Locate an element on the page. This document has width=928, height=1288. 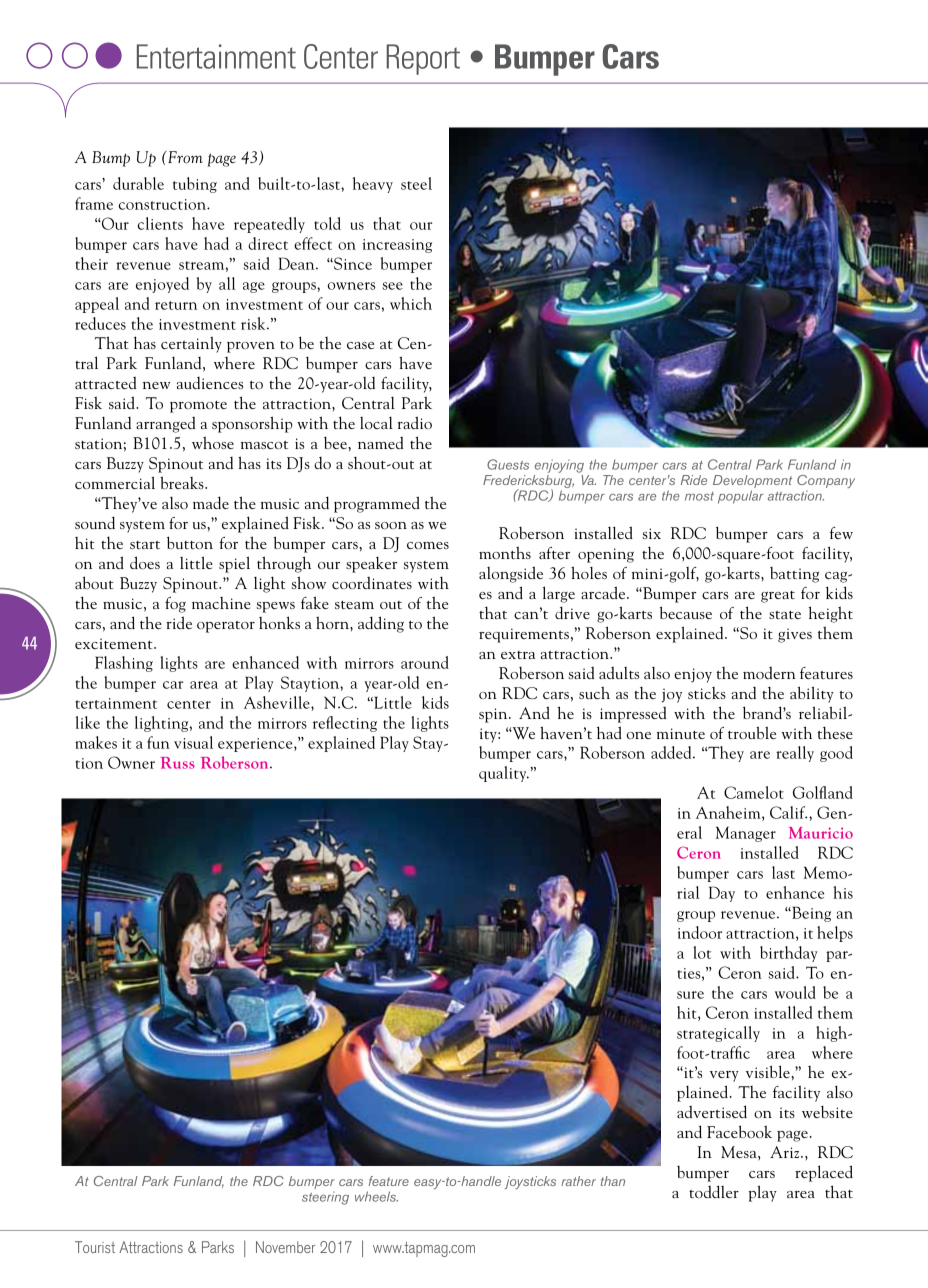
Guests is located at coordinates (508, 464).
